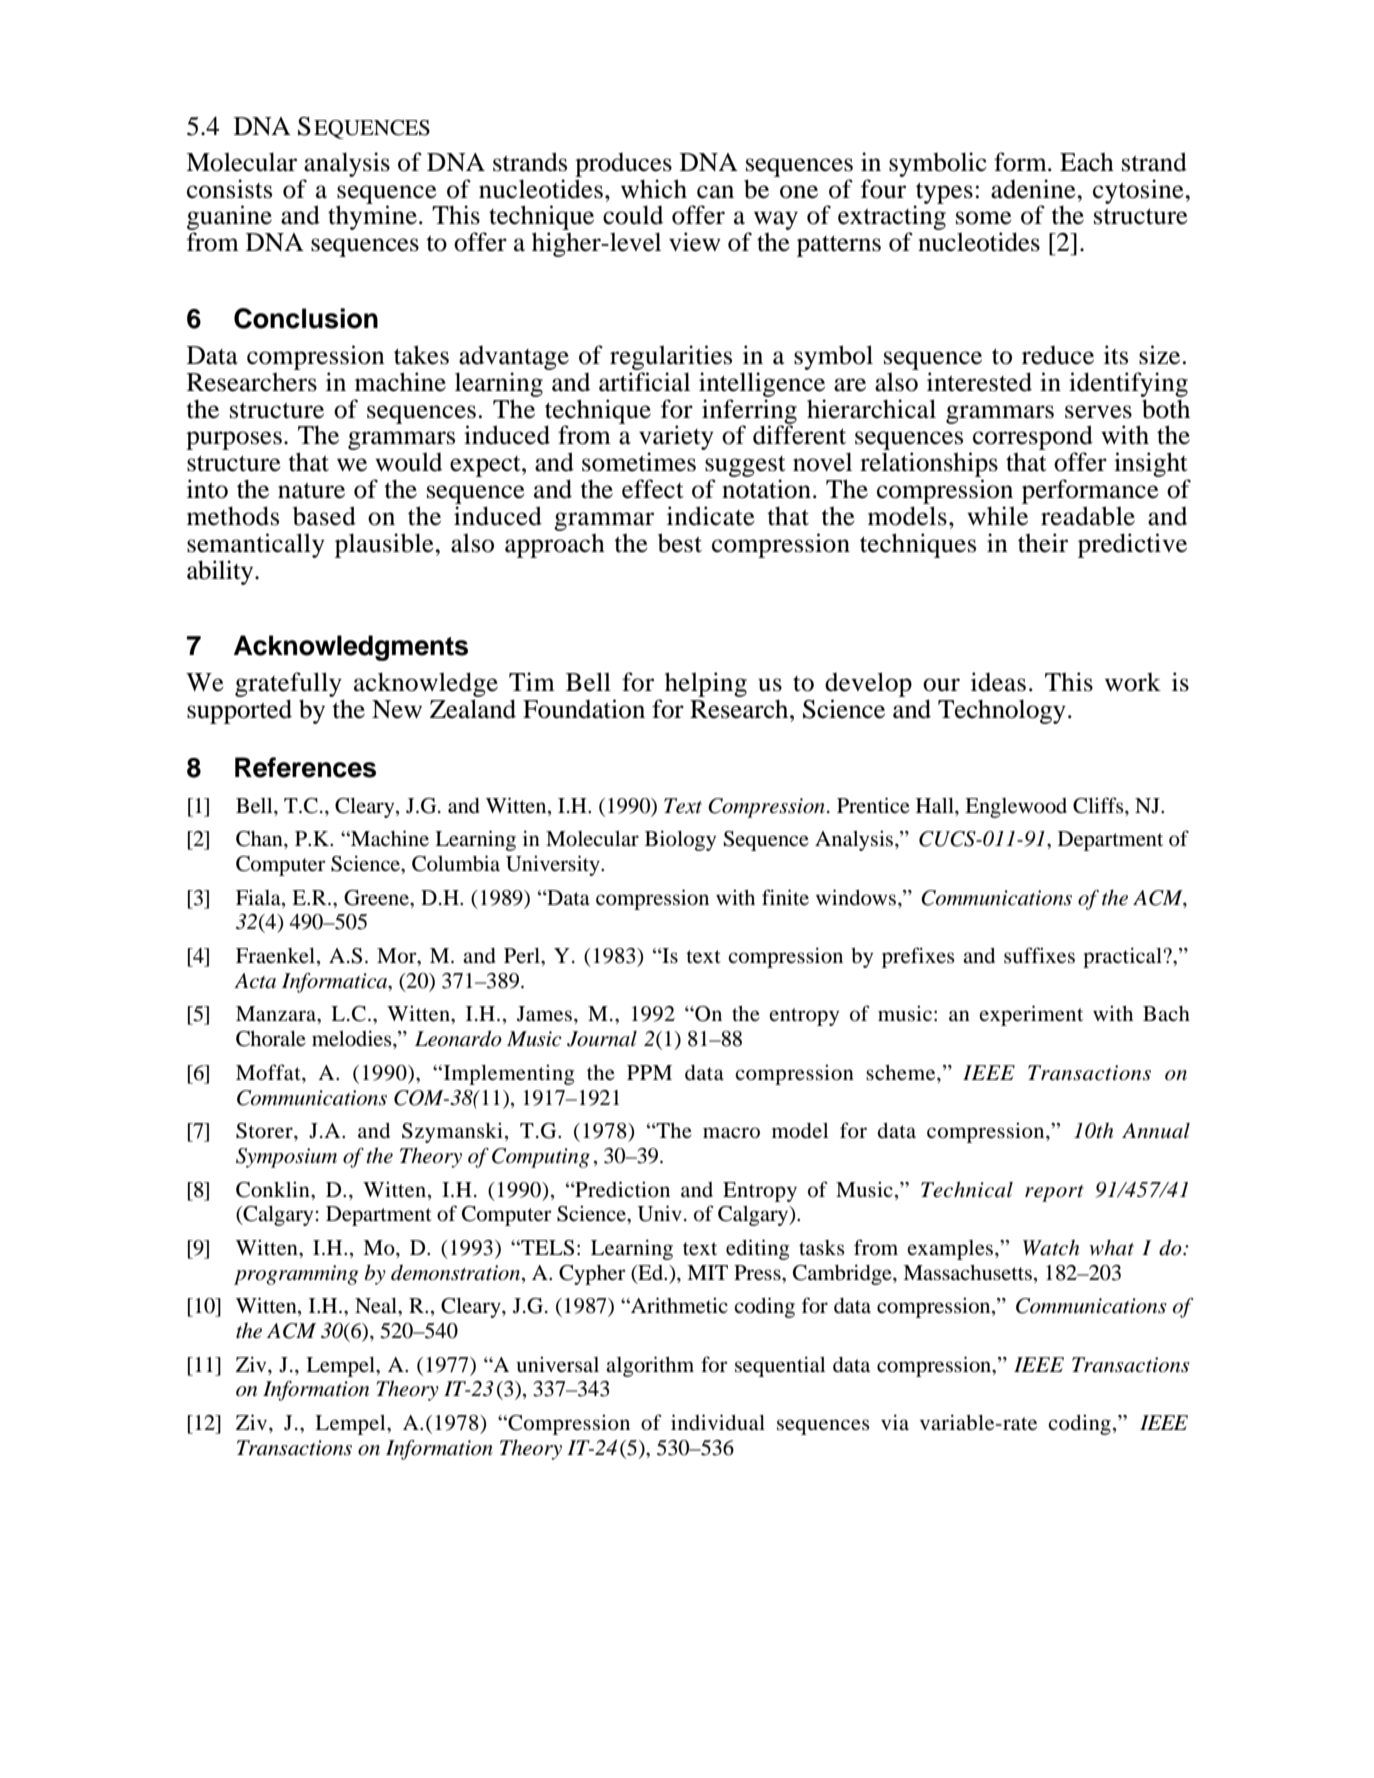  I want to click on Englewood, so click(1016, 808).
